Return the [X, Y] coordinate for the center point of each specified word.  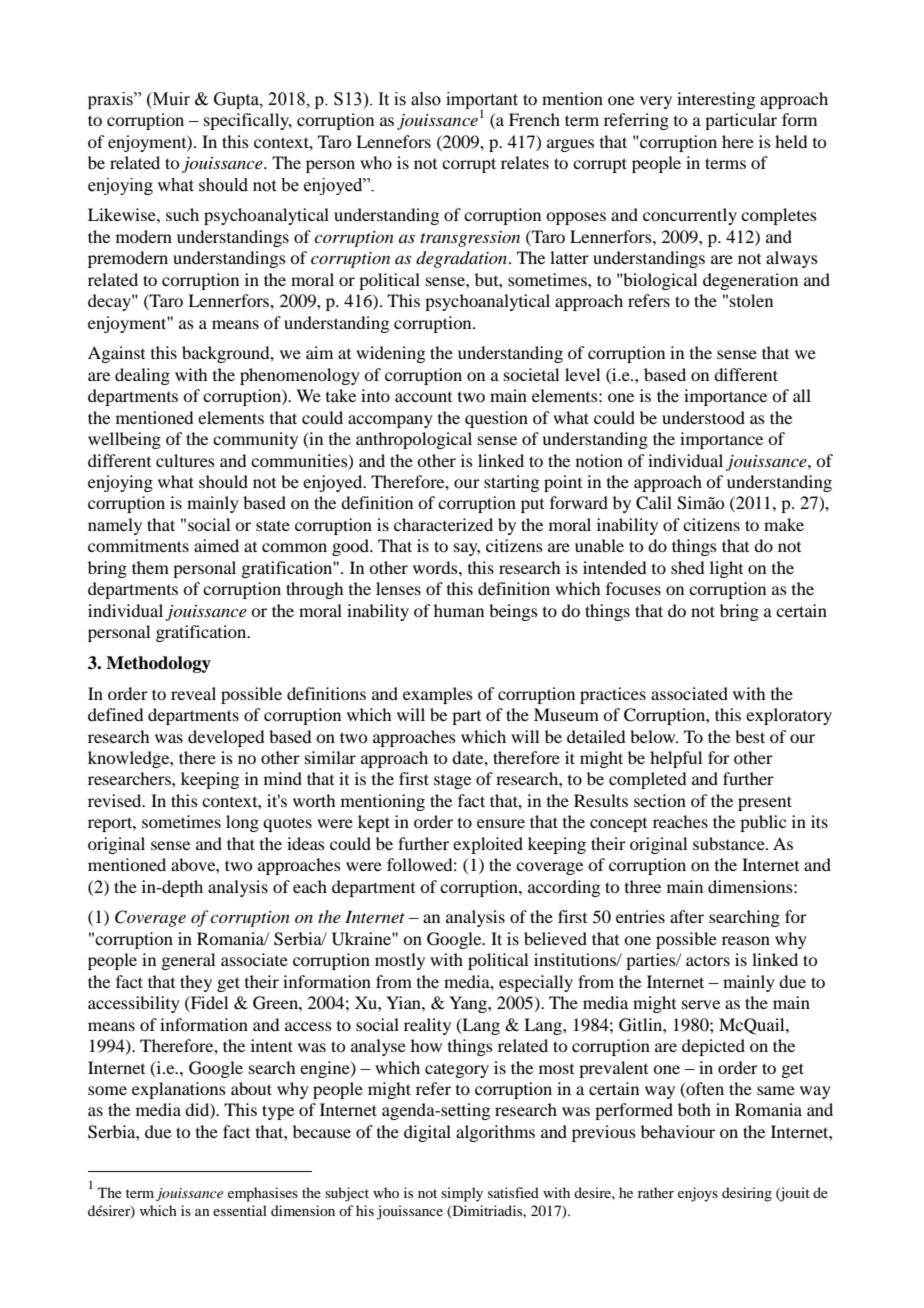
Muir [170, 100]
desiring [747, 1194]
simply [462, 1194]
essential [240, 1210]
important [482, 101]
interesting [716, 100]
